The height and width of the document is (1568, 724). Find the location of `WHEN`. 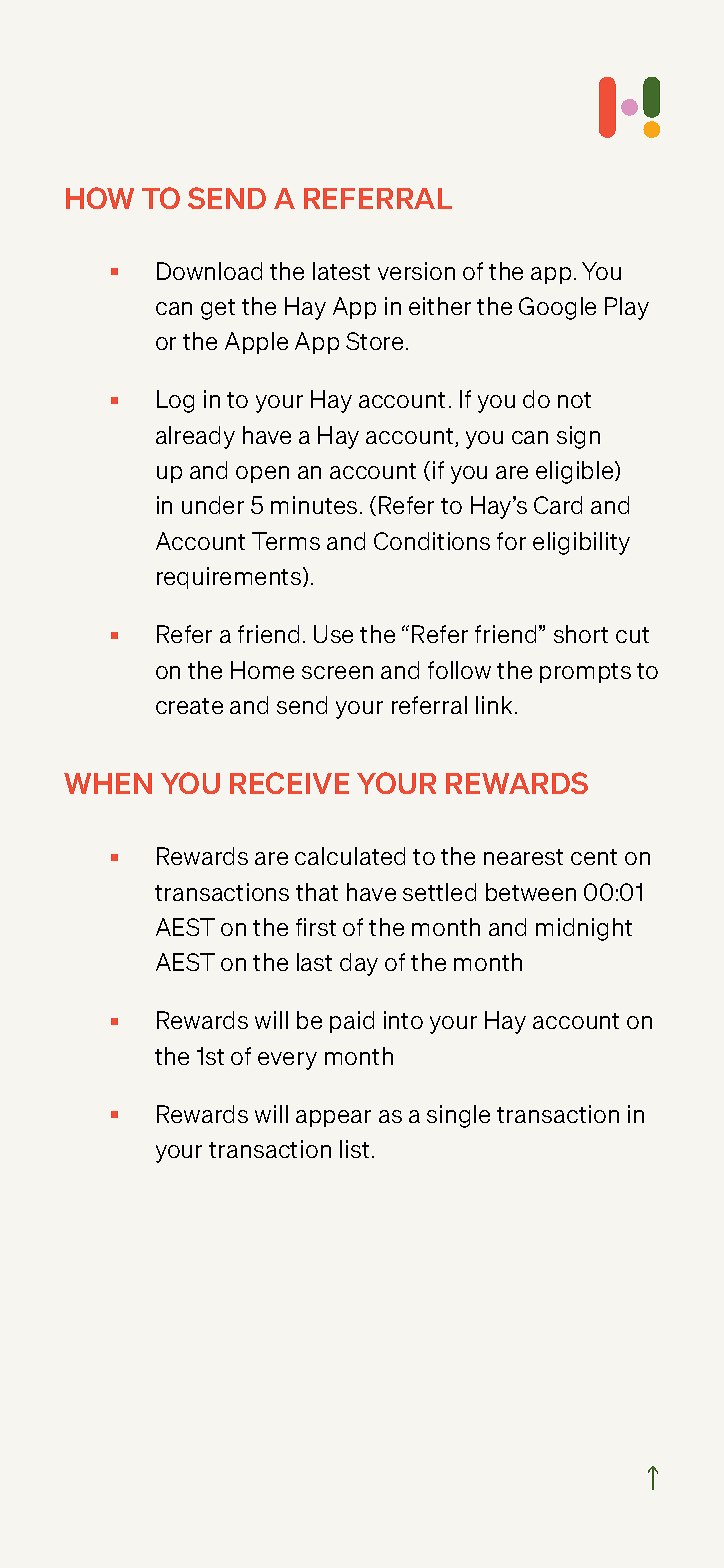

WHEN is located at coordinates (108, 783).
